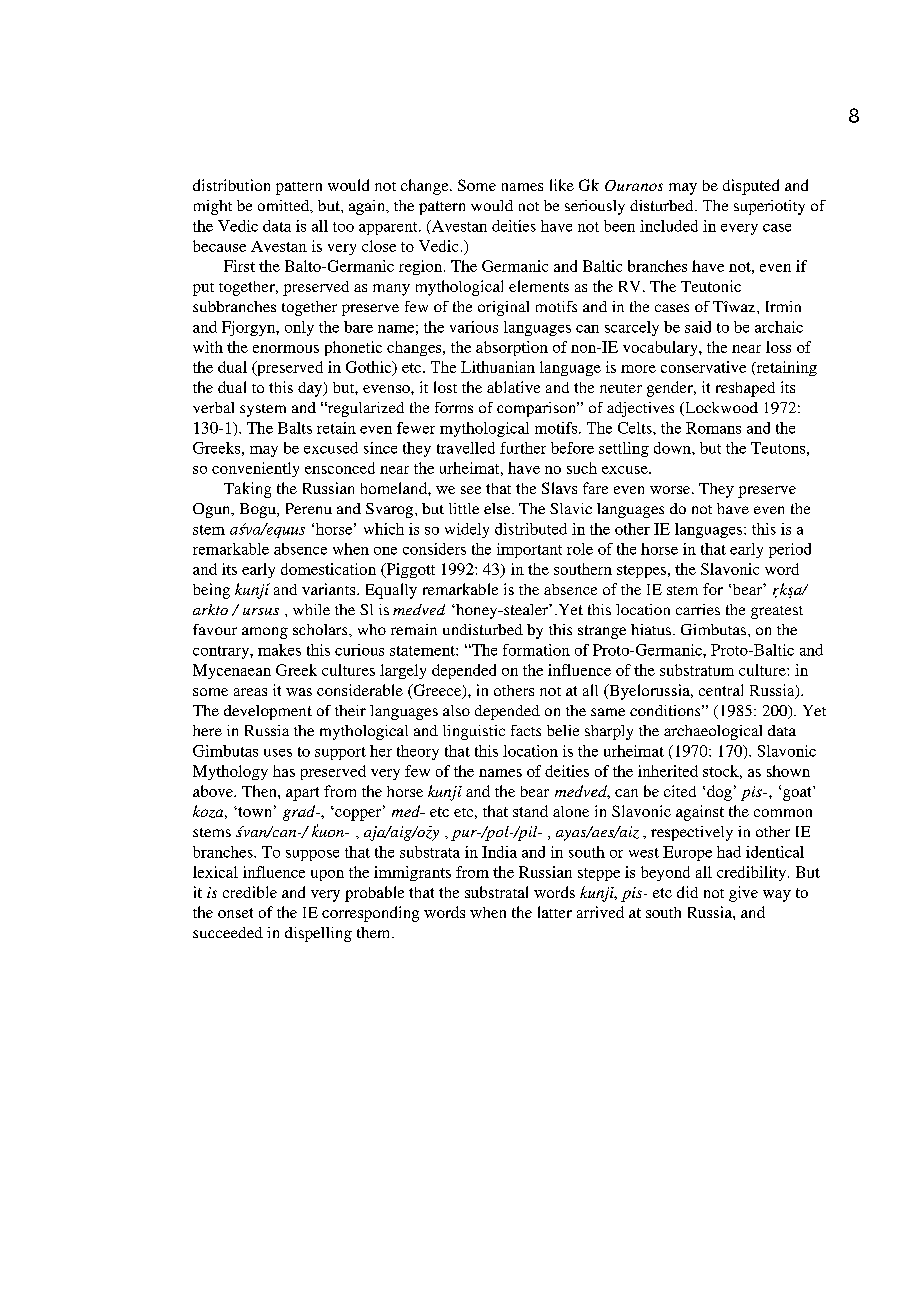  I want to click on linguistic, so click(474, 732).
